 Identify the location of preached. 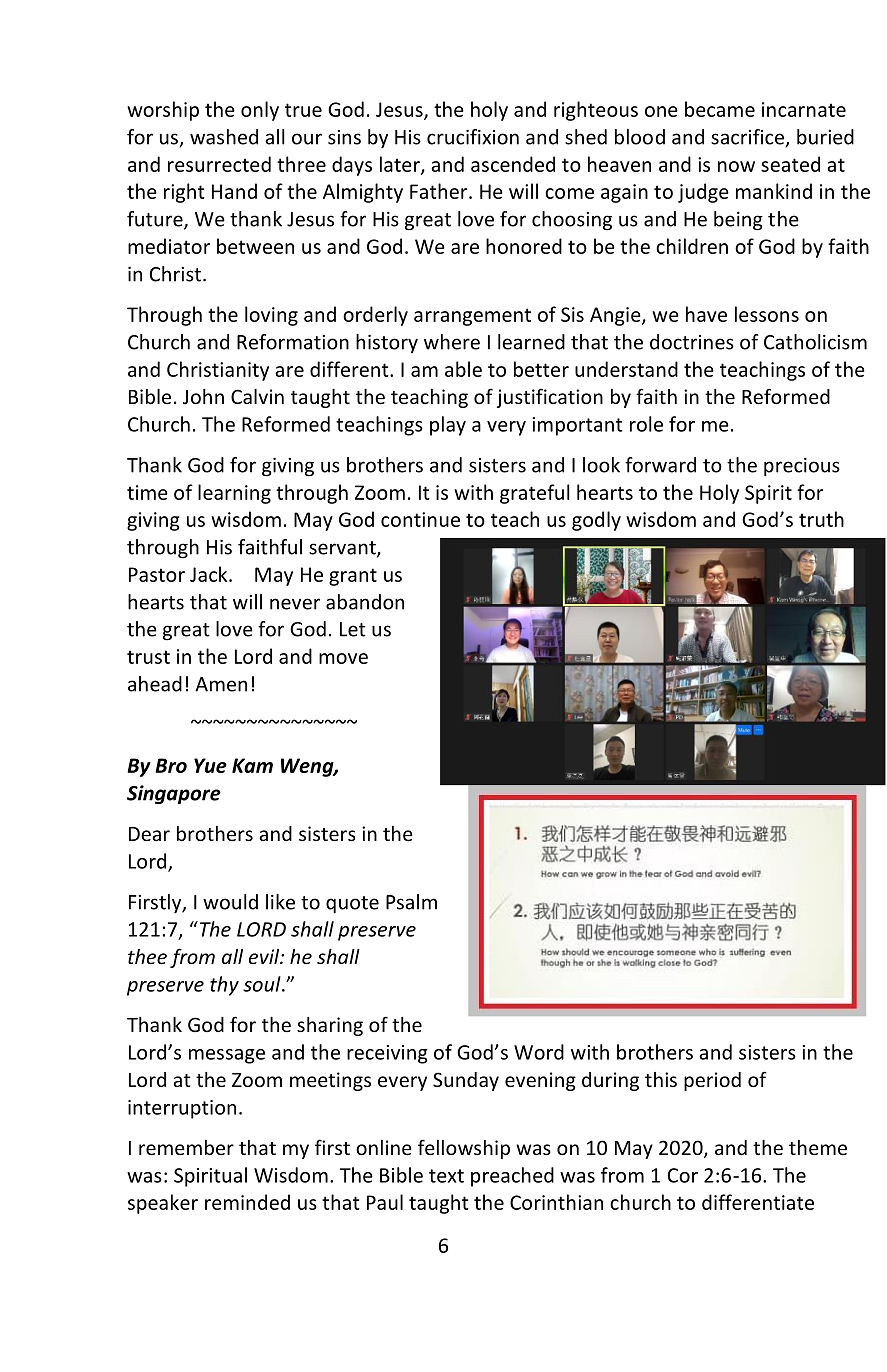
(512, 1177).
